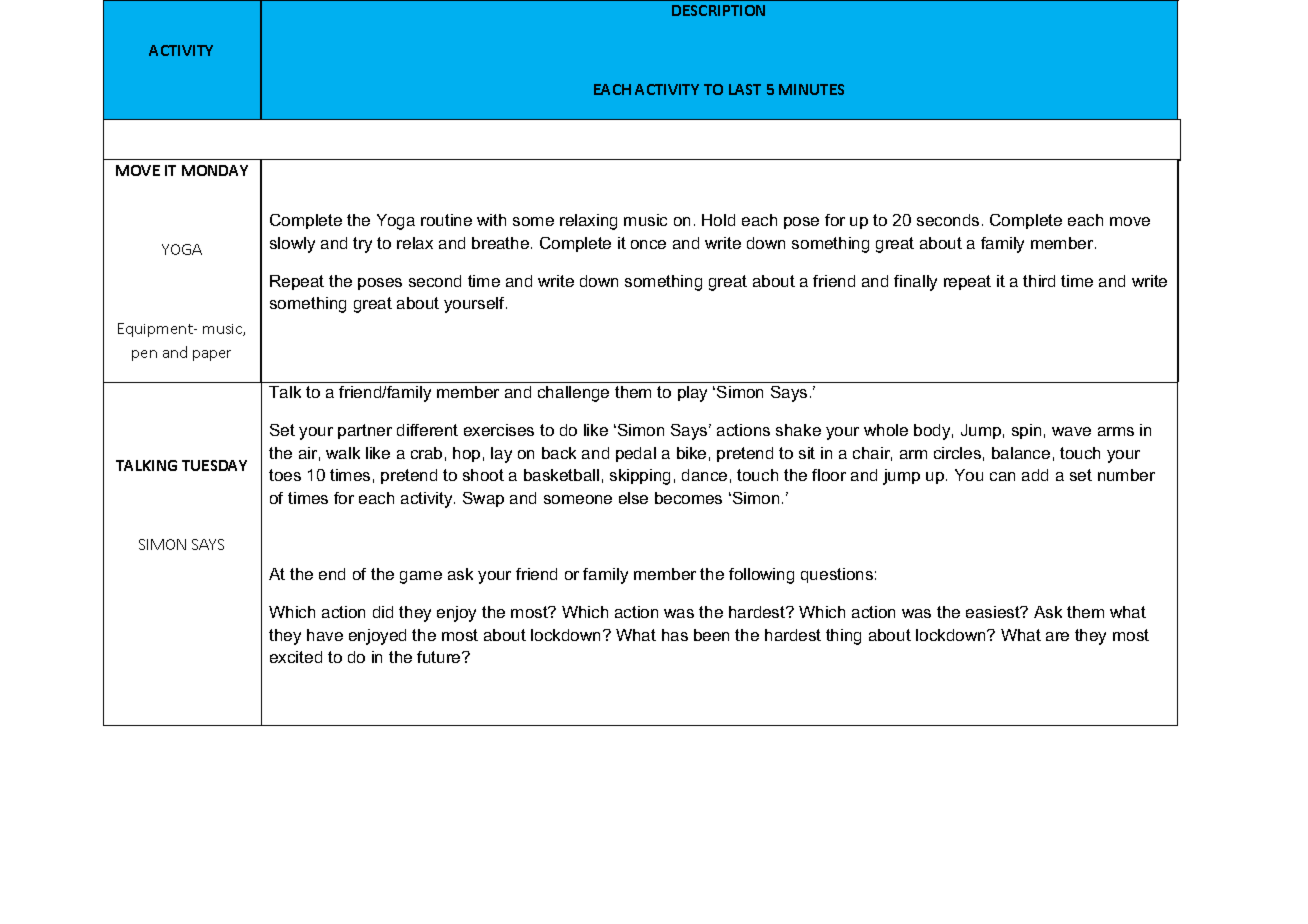  Describe the element at coordinates (811, 89) in the image. I see `MINUTES` at that location.
